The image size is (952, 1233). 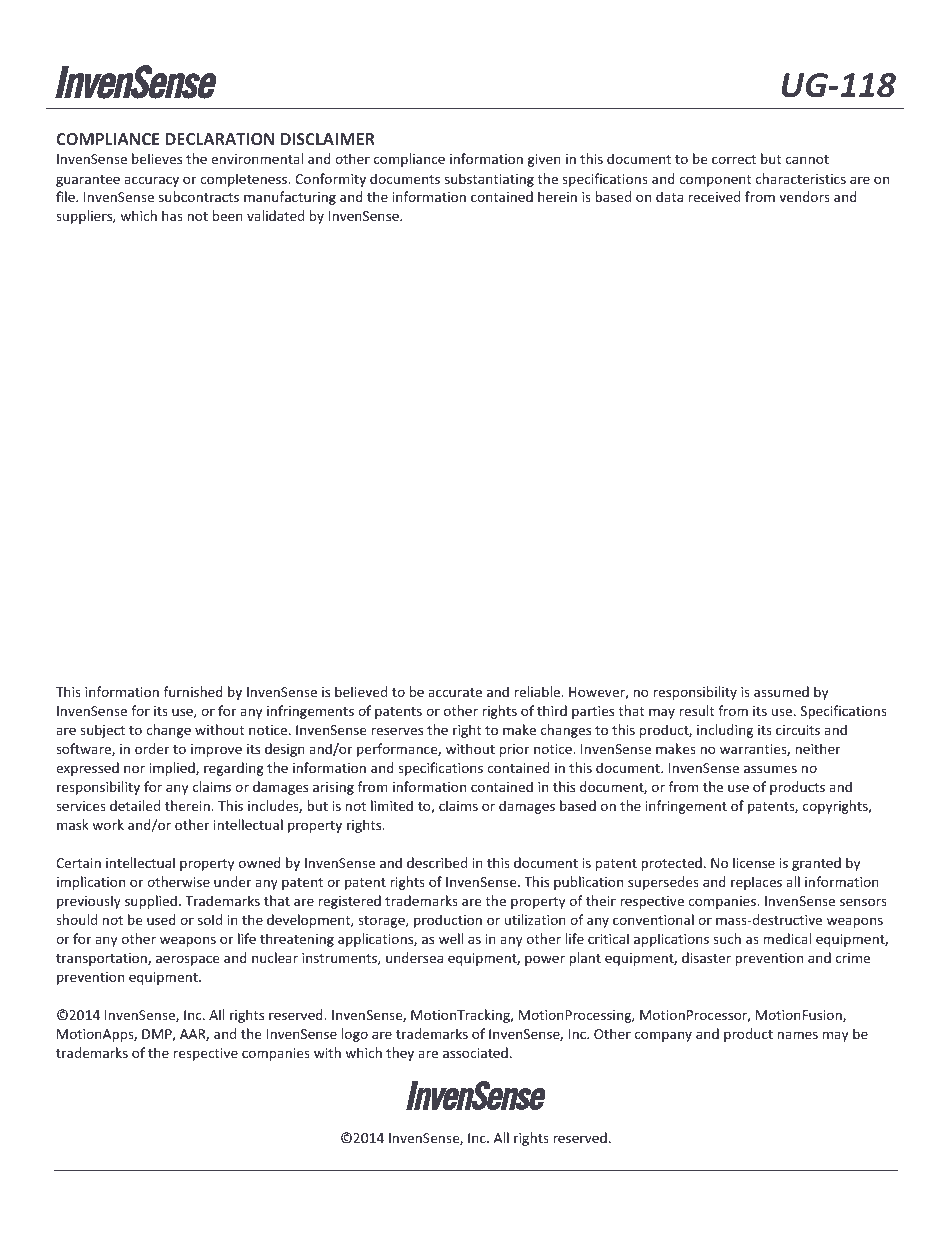 What do you see at coordinates (135, 805) in the document?
I see `detailed` at bounding box center [135, 805].
